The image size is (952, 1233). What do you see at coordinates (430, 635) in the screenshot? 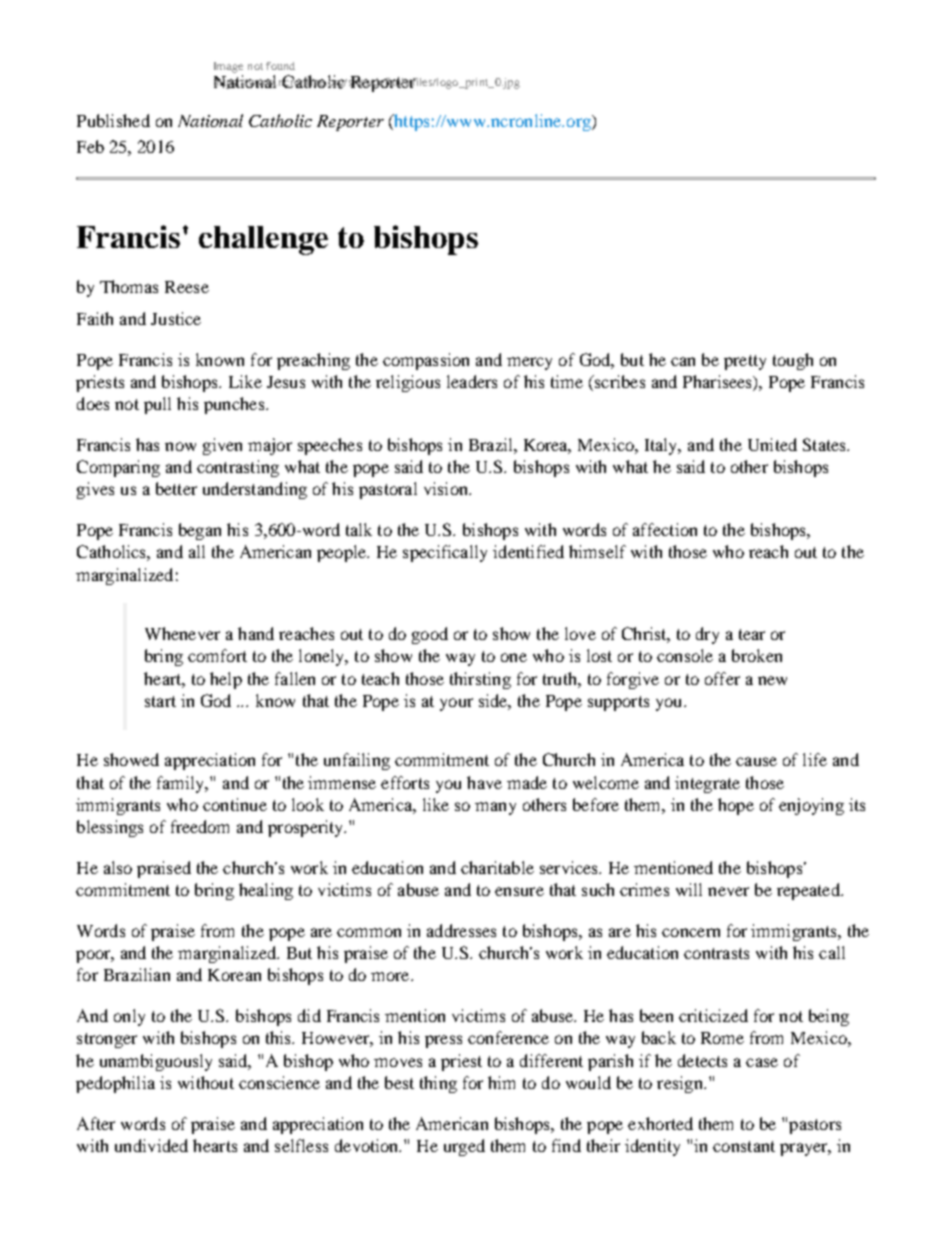
I see `good` at bounding box center [430, 635].
